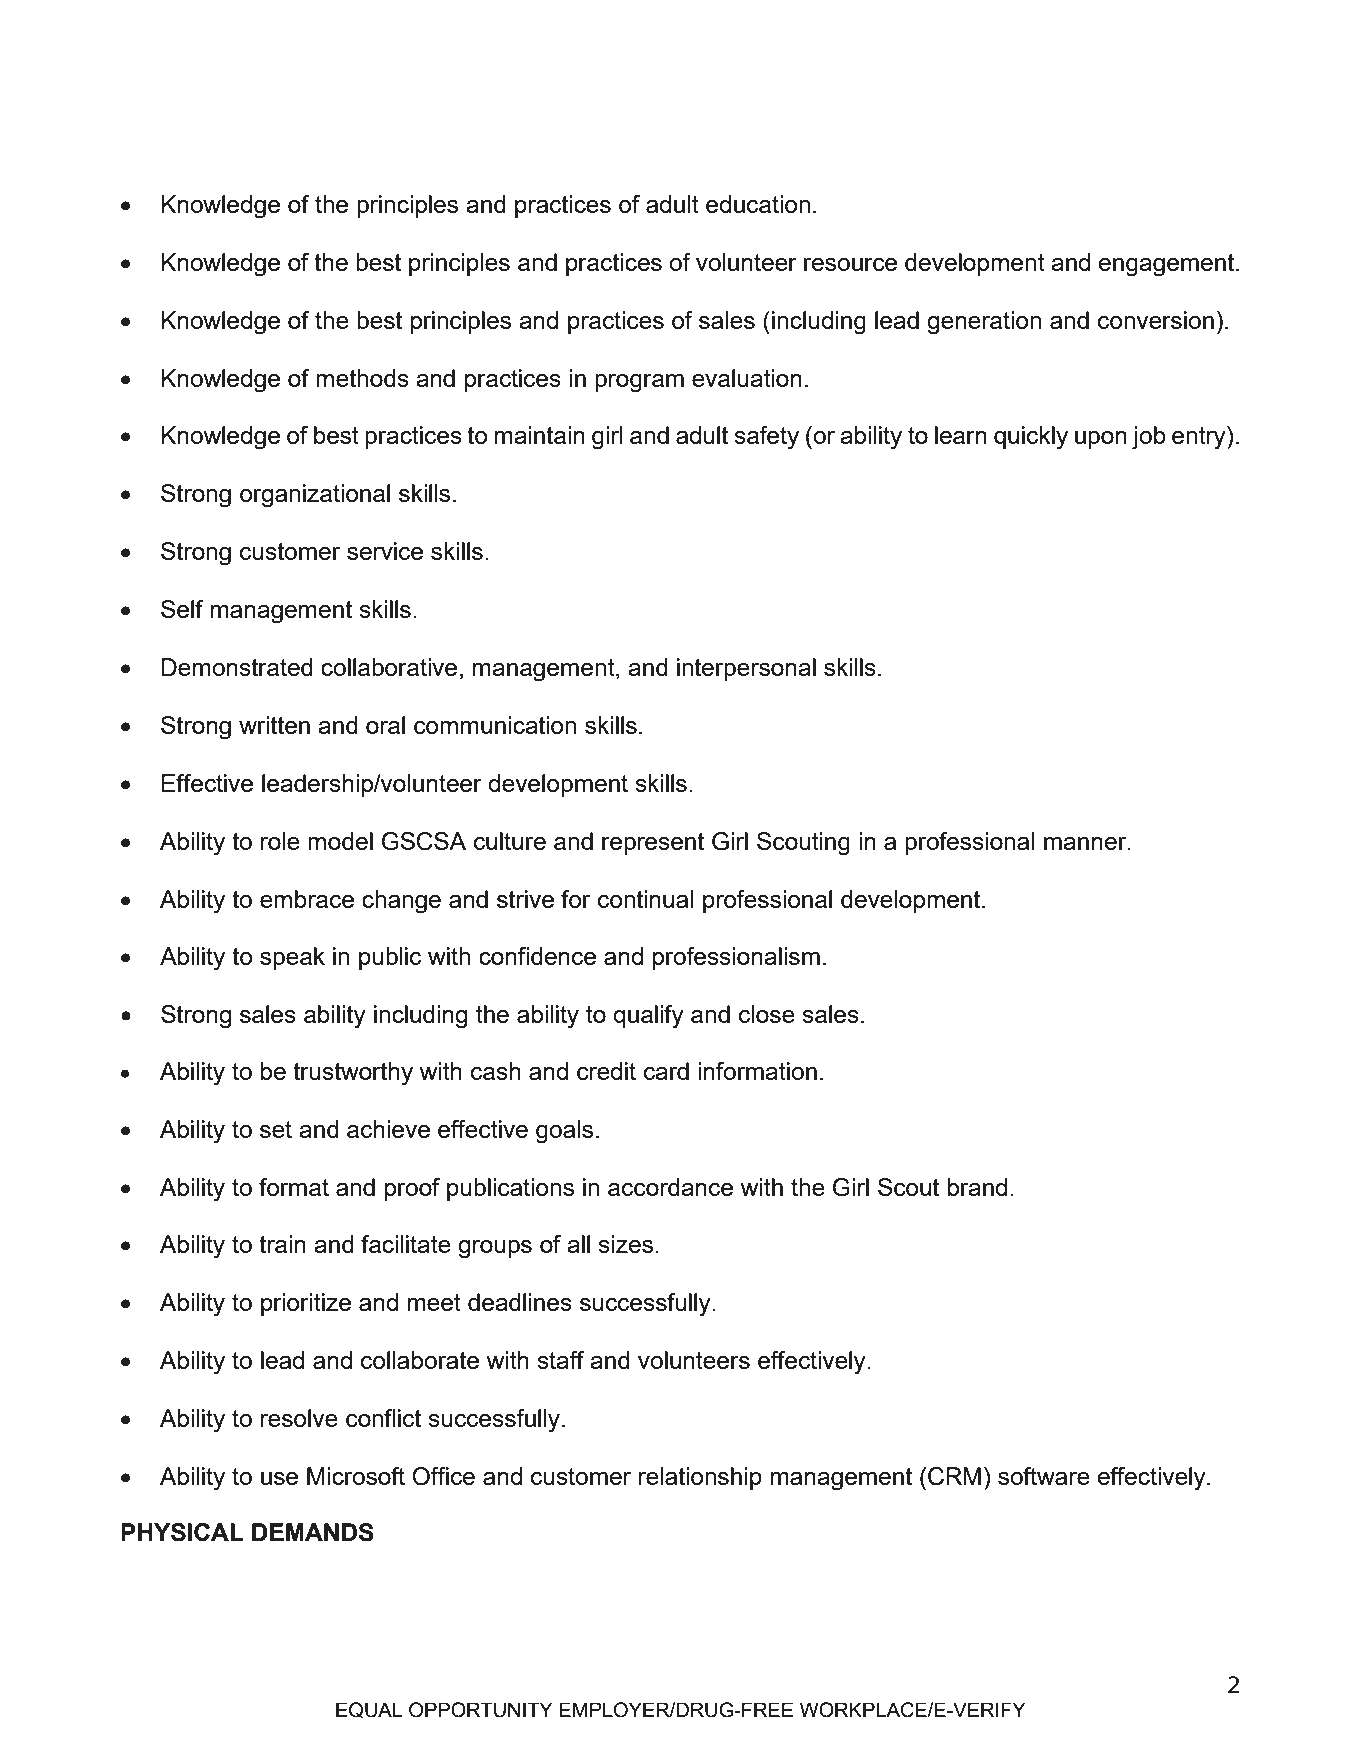  I want to click on software, so click(1044, 1476).
